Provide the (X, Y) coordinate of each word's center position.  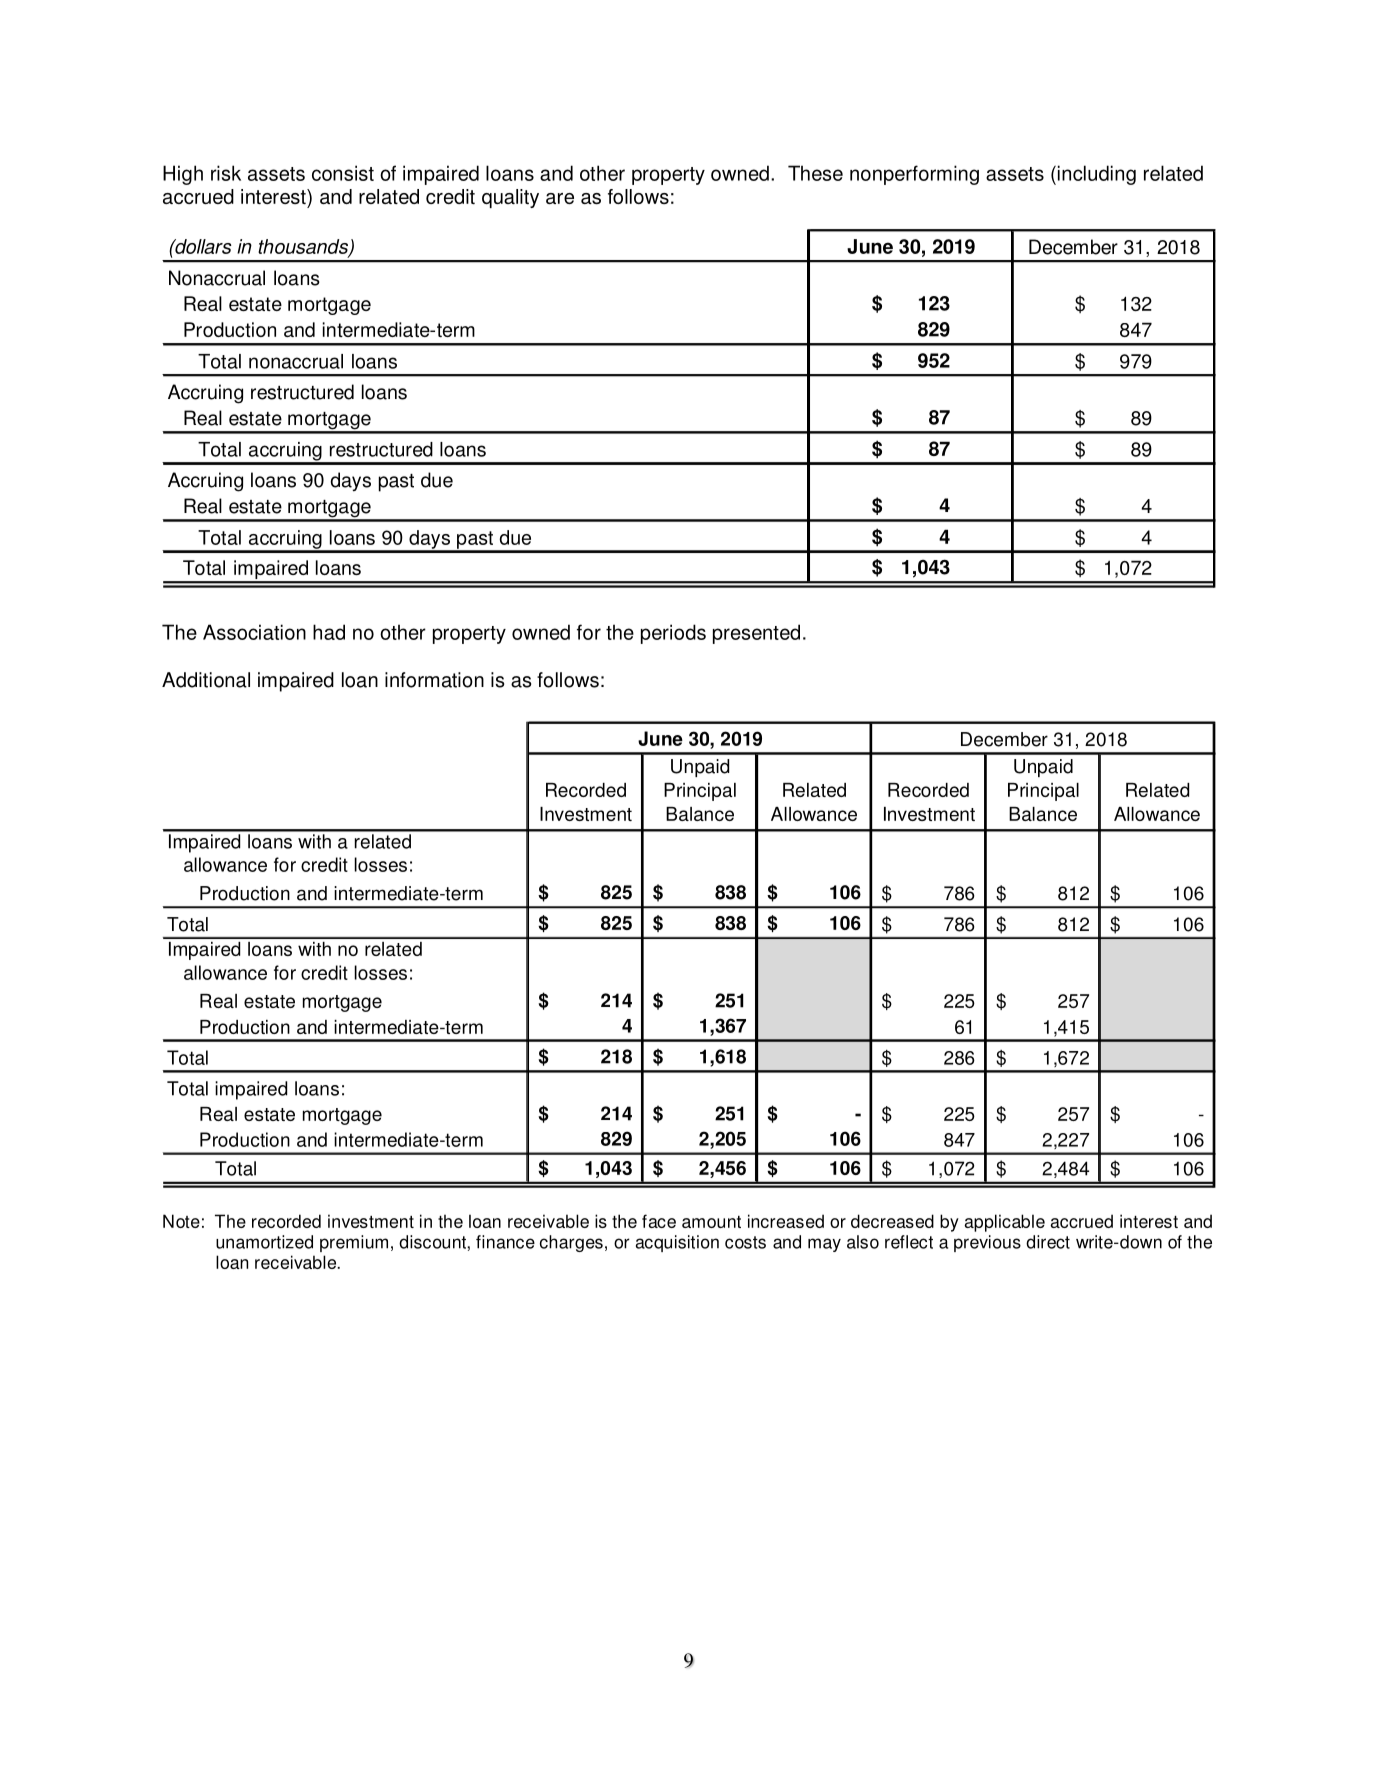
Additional (206, 680)
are (560, 198)
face (659, 1221)
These (815, 173)
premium (354, 1243)
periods (673, 634)
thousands (304, 247)
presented (756, 634)
